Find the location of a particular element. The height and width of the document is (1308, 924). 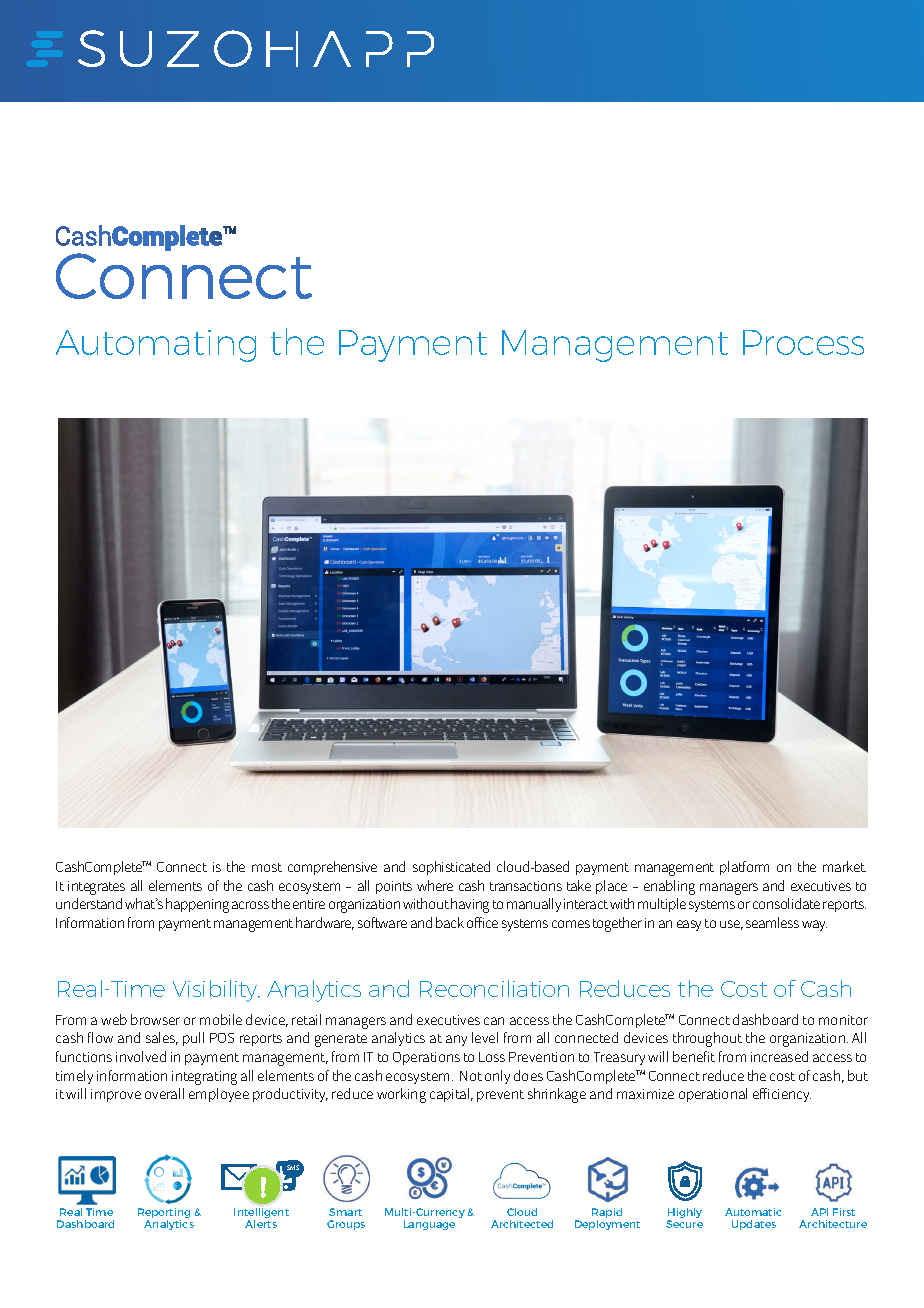

Reporting is located at coordinates (164, 1214).
